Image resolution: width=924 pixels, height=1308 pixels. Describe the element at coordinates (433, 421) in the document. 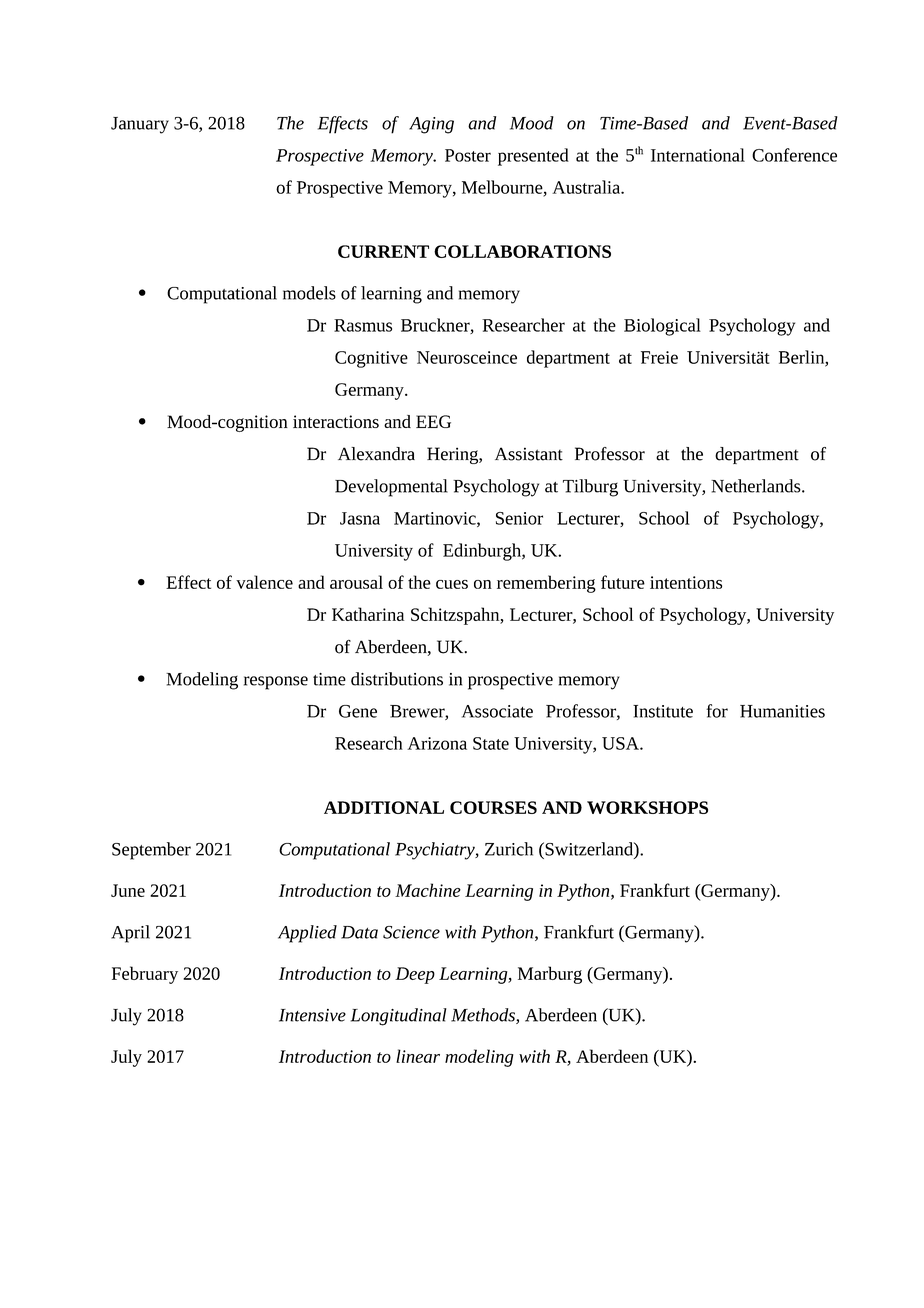

I see `EEG` at that location.
